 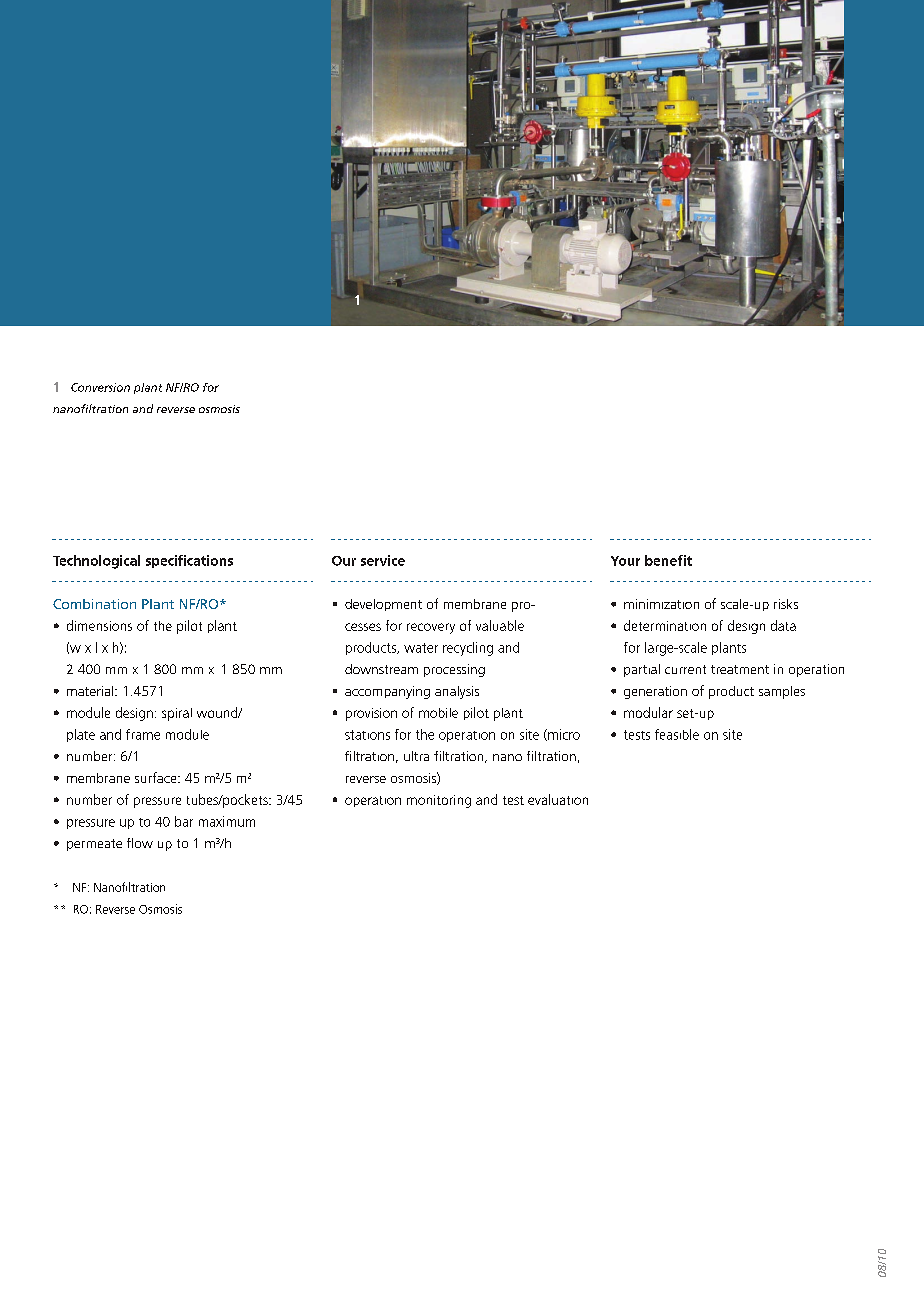 What do you see at coordinates (438, 713) in the document?
I see `mobile` at bounding box center [438, 713].
